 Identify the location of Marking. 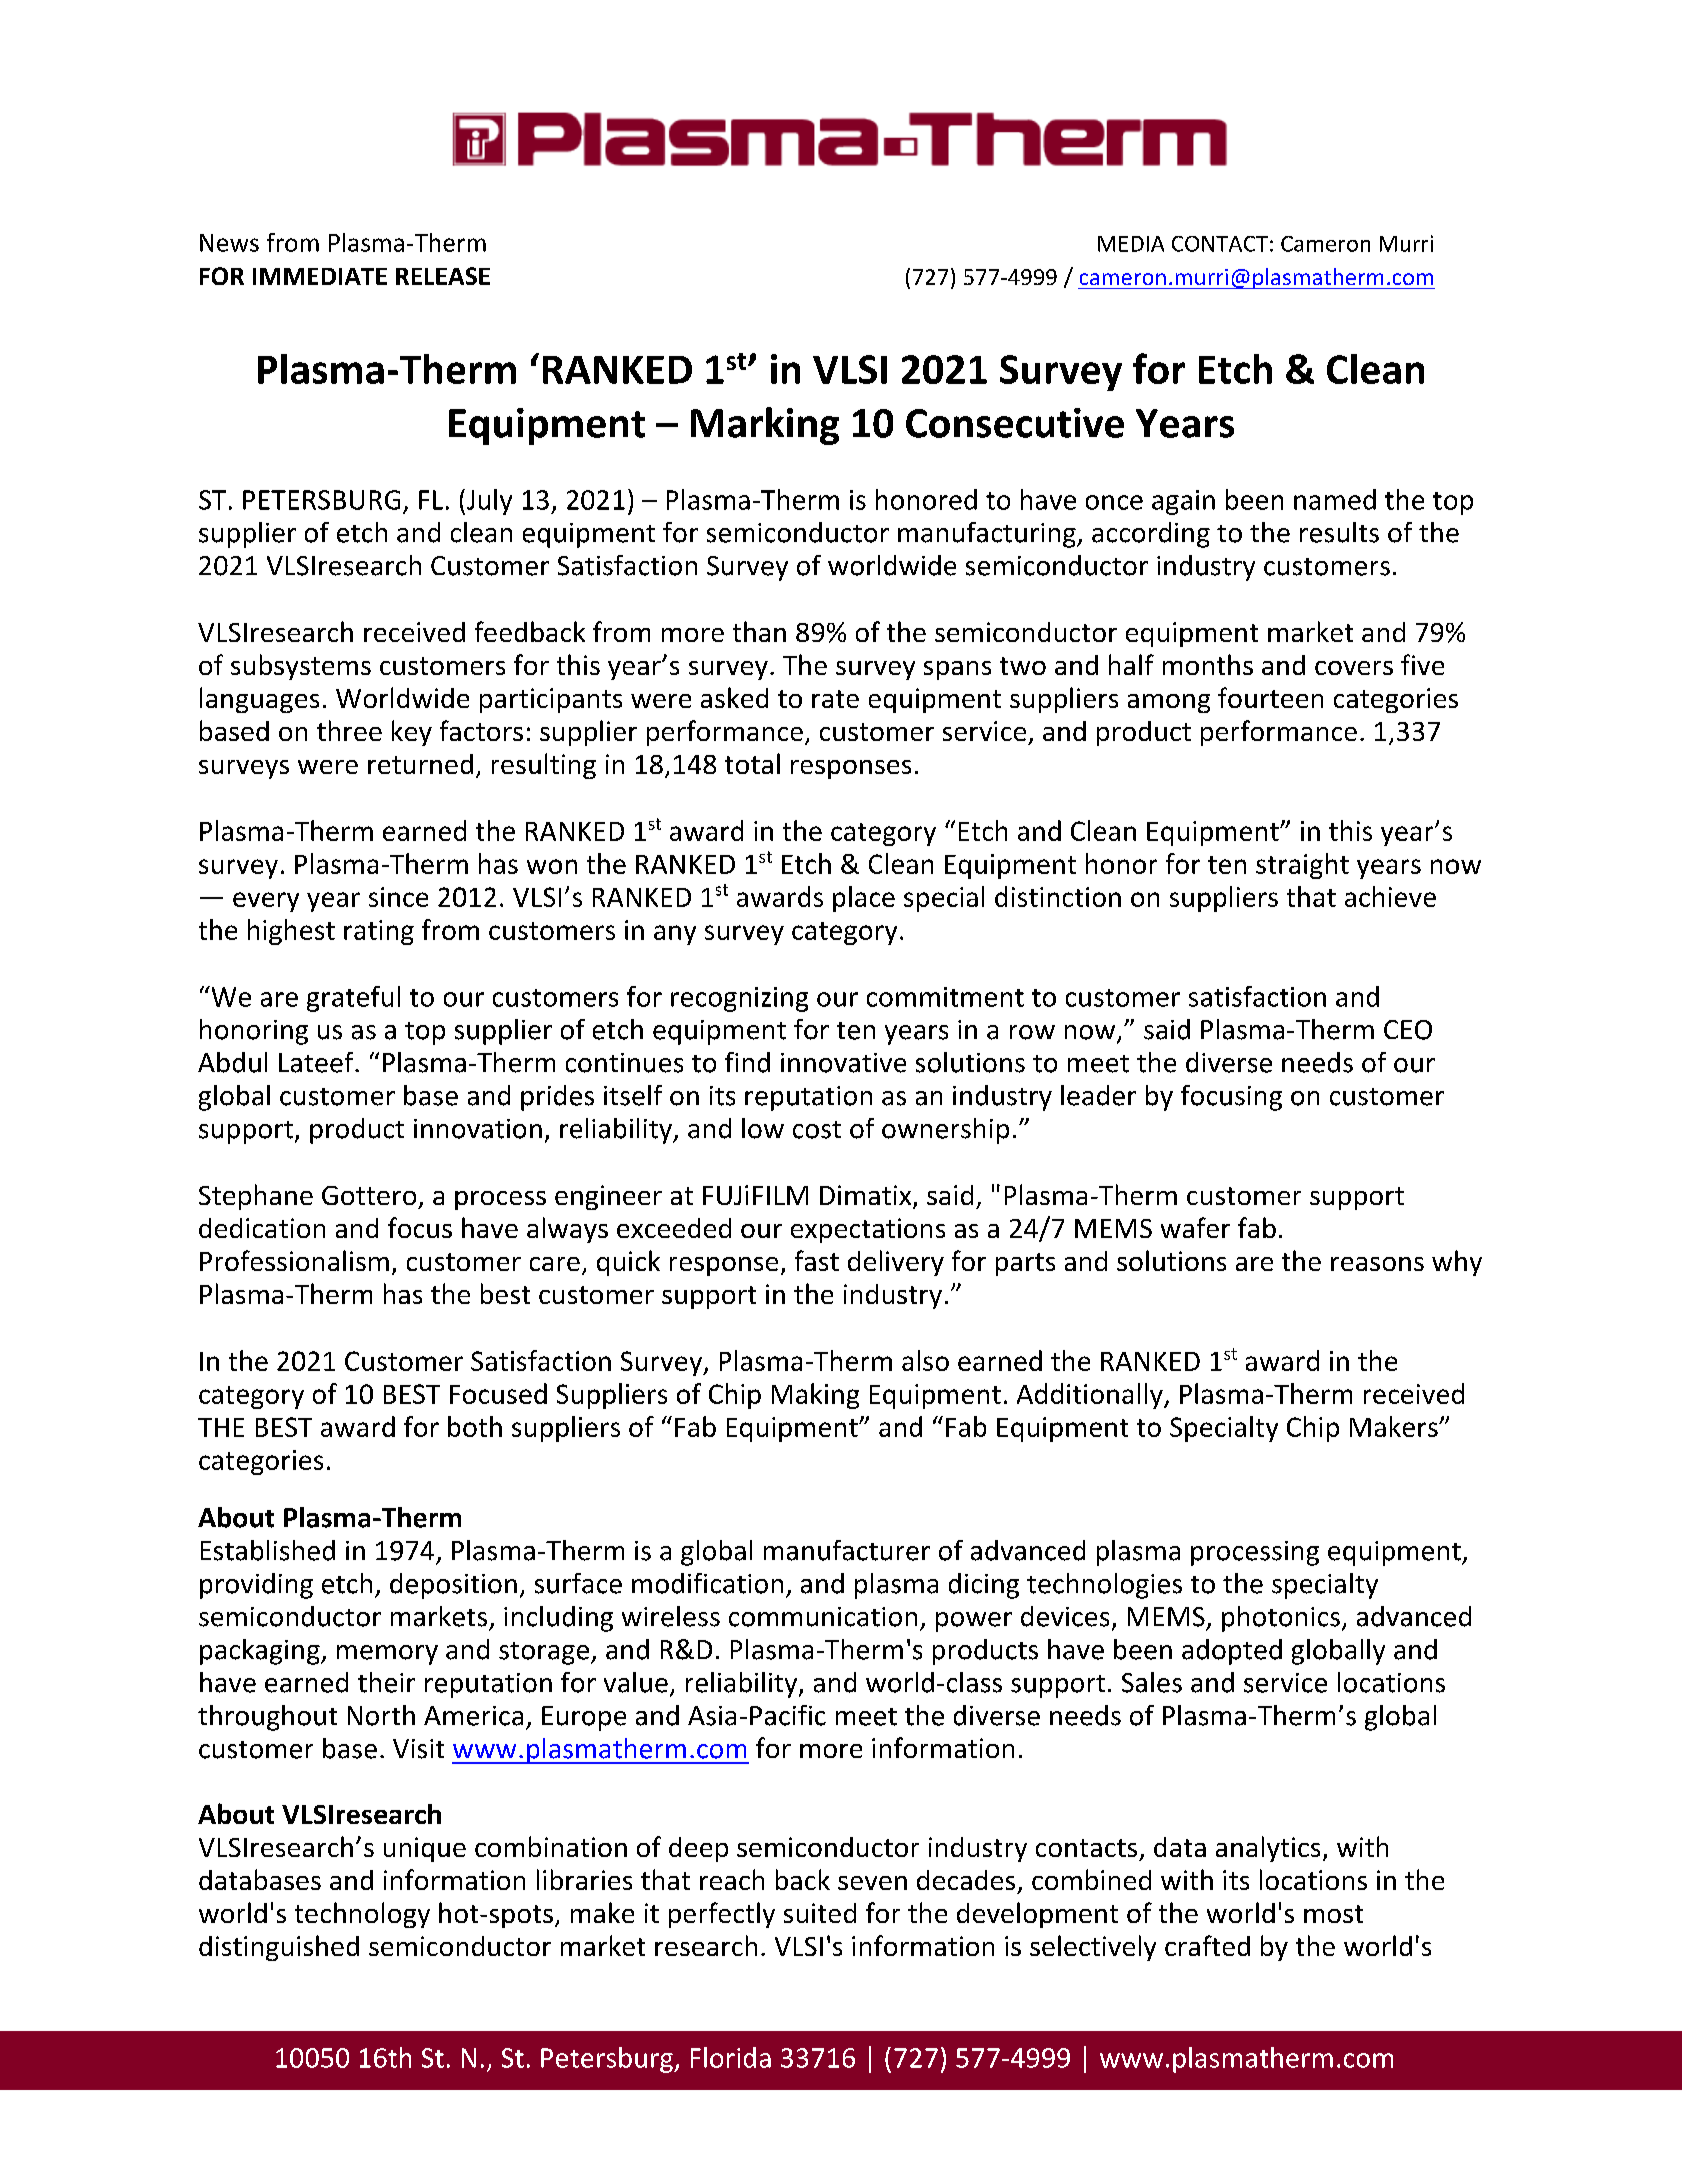
(765, 426).
